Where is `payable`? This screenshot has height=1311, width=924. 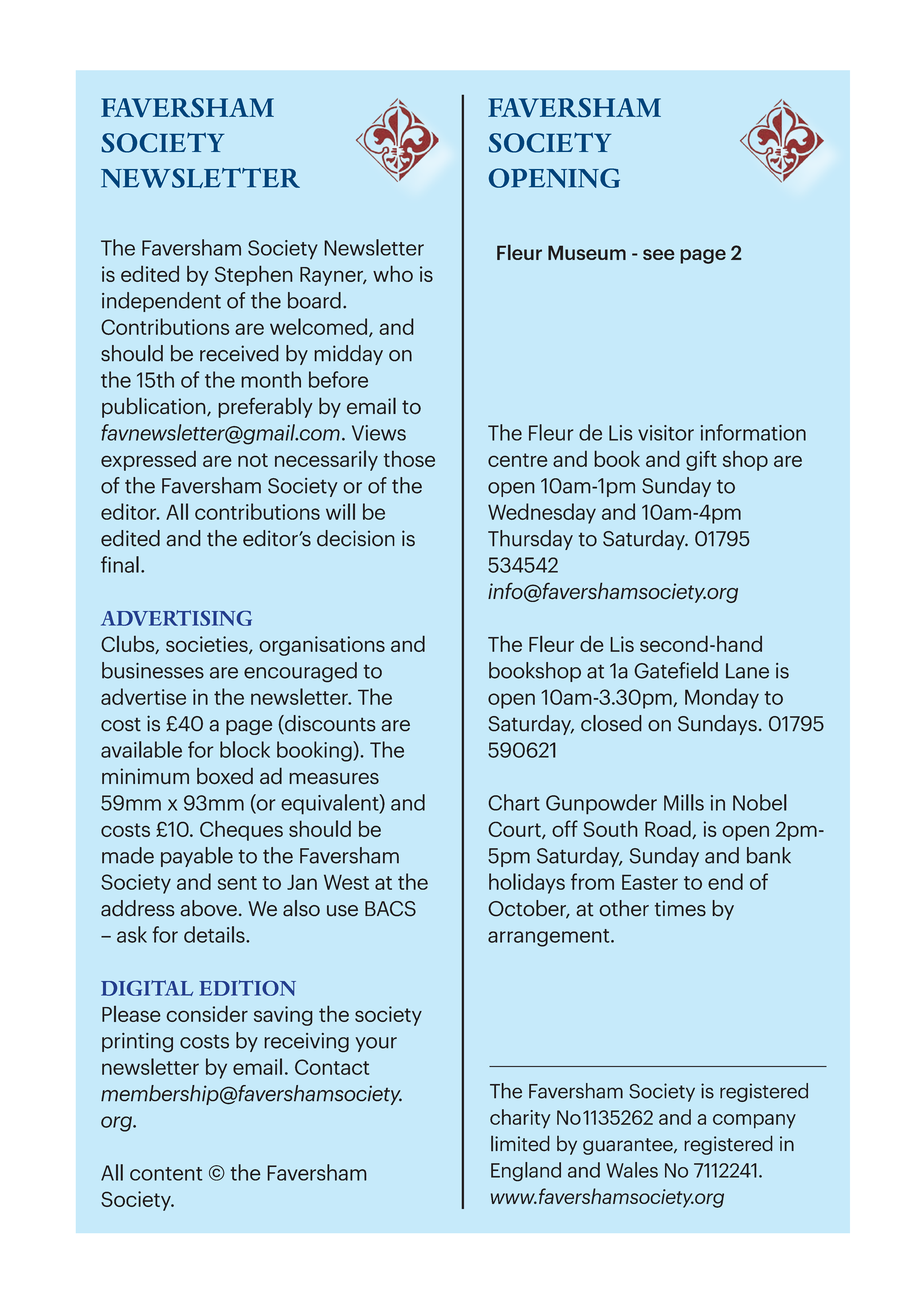 payable is located at coordinates (197, 857).
